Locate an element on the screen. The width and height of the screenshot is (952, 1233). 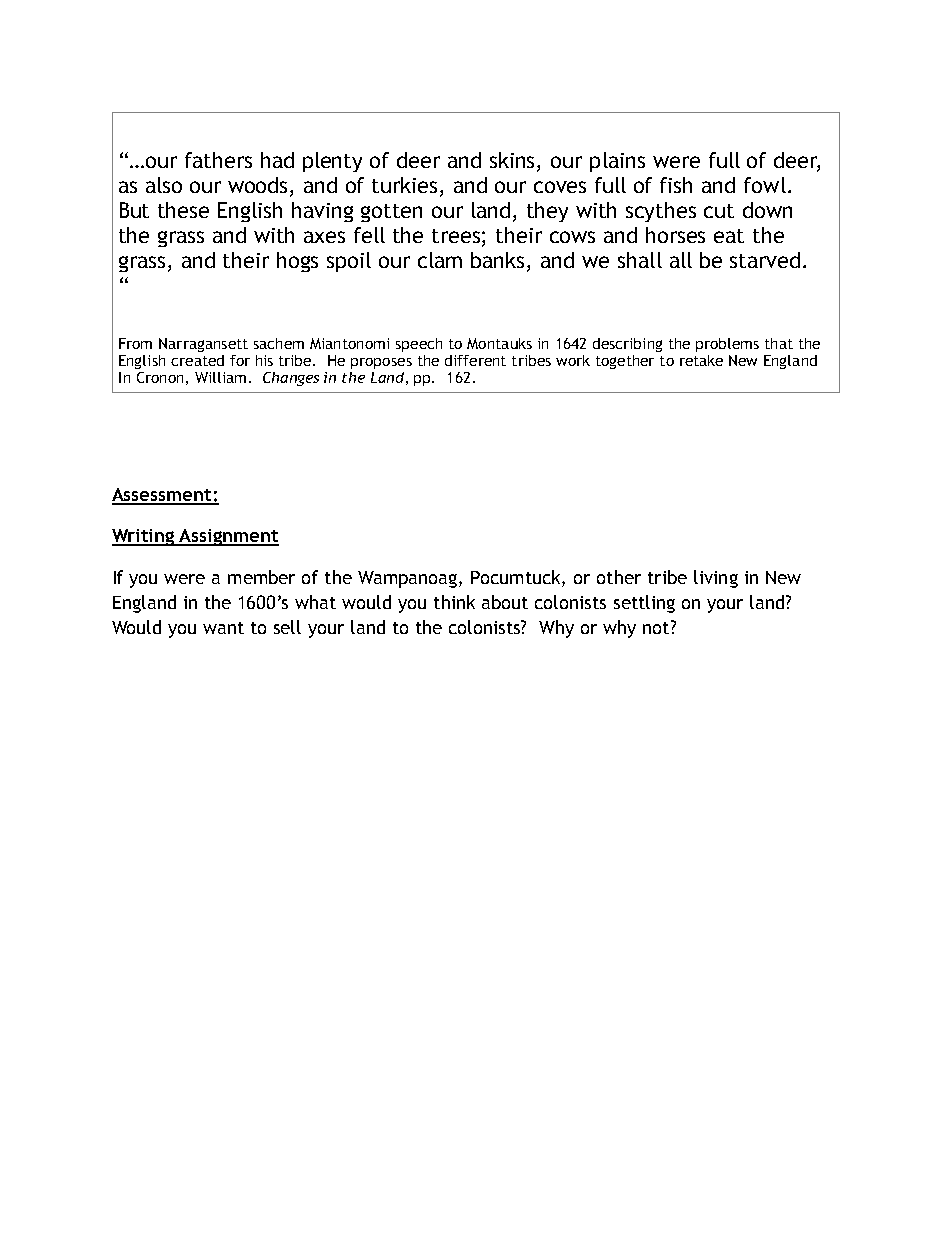
Assessment is located at coordinates (163, 496).
